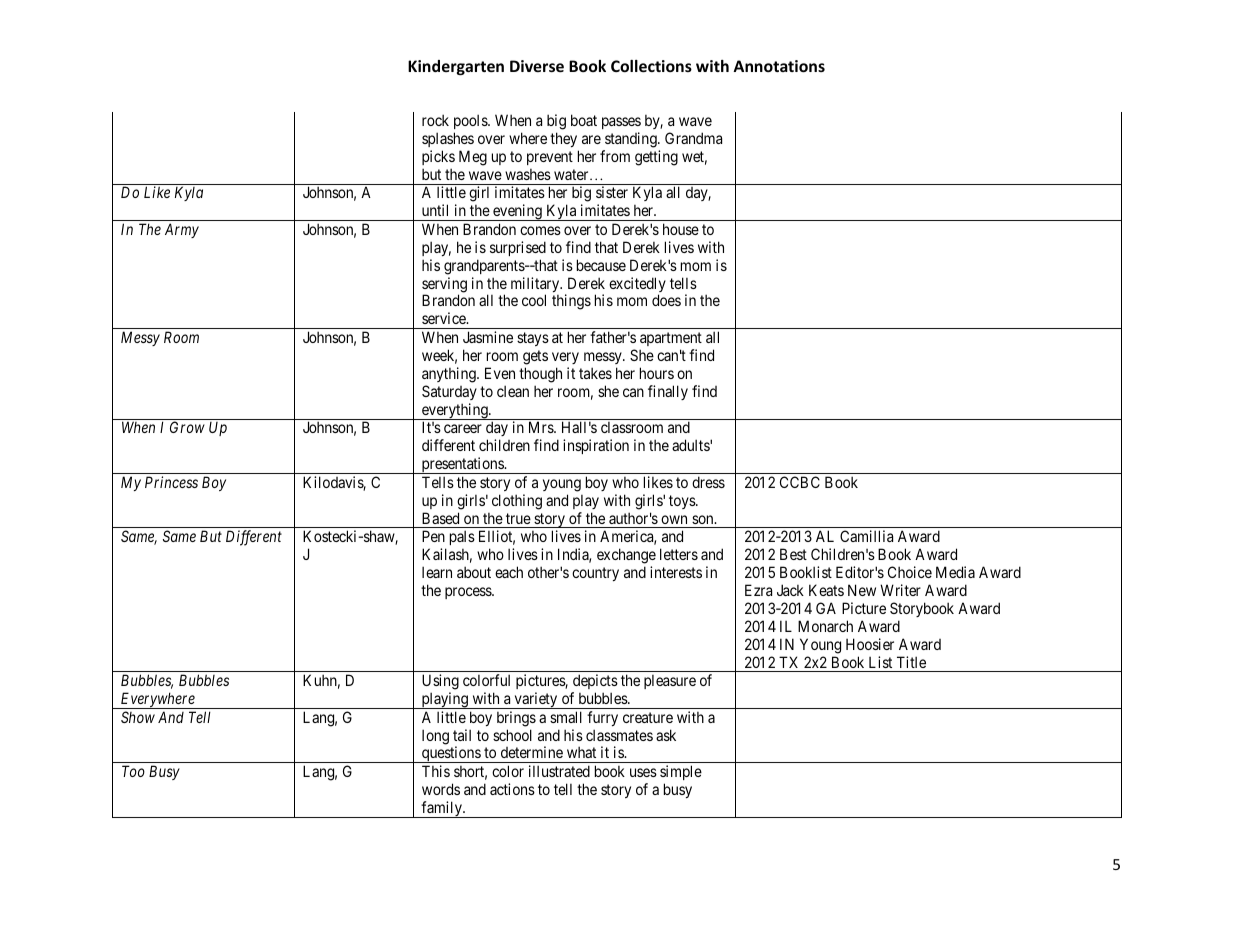  Describe the element at coordinates (596, 446) in the screenshot. I see `inspiration` at that location.
